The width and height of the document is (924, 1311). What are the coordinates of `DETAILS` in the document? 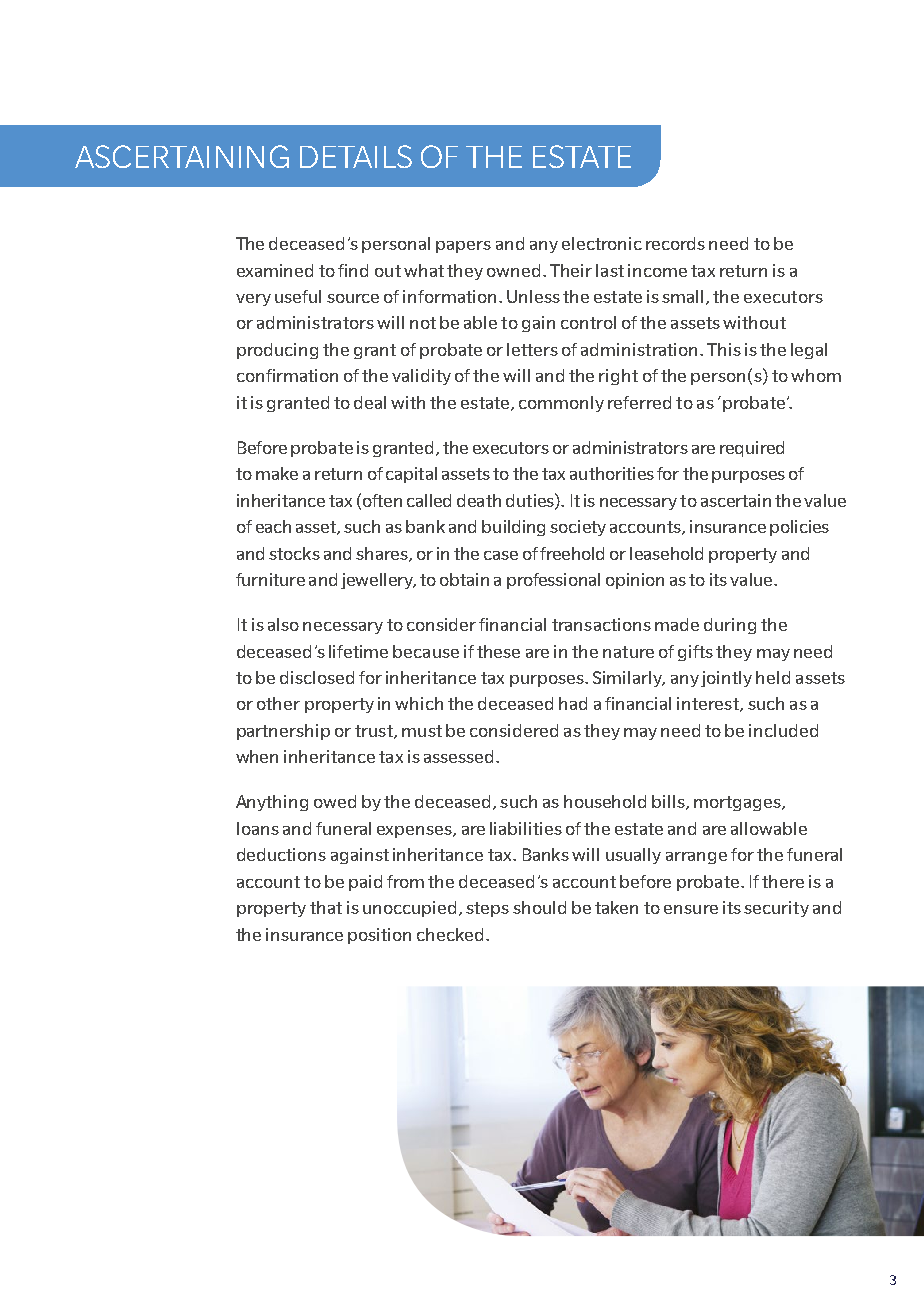 It's located at (356, 156).
